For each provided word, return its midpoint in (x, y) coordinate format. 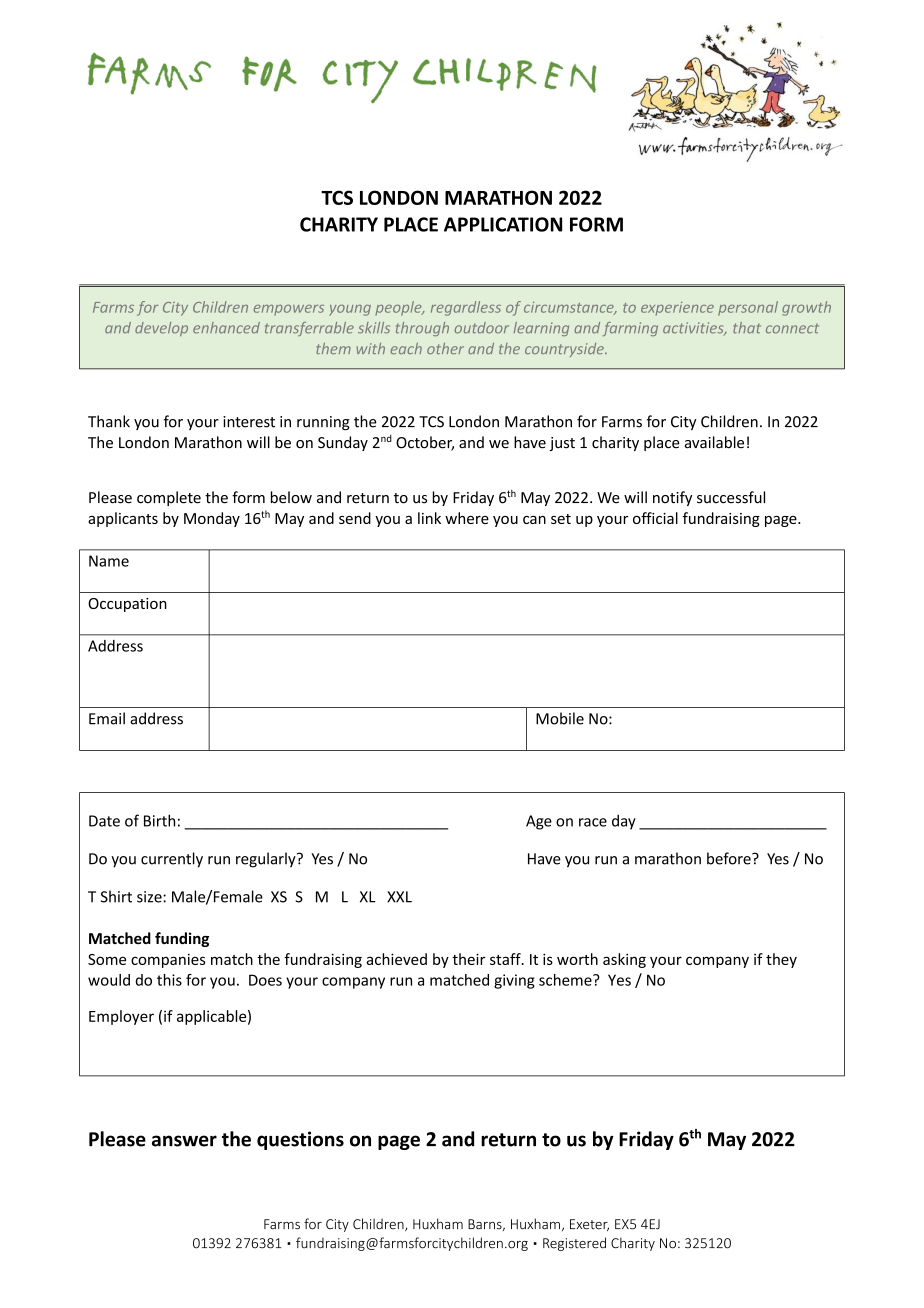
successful (731, 497)
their (468, 959)
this (169, 980)
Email (107, 718)
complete (169, 498)
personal (748, 308)
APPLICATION (503, 224)
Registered (574, 1244)
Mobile (560, 718)
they (781, 960)
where (467, 518)
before (730, 858)
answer (184, 1141)
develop (161, 329)
